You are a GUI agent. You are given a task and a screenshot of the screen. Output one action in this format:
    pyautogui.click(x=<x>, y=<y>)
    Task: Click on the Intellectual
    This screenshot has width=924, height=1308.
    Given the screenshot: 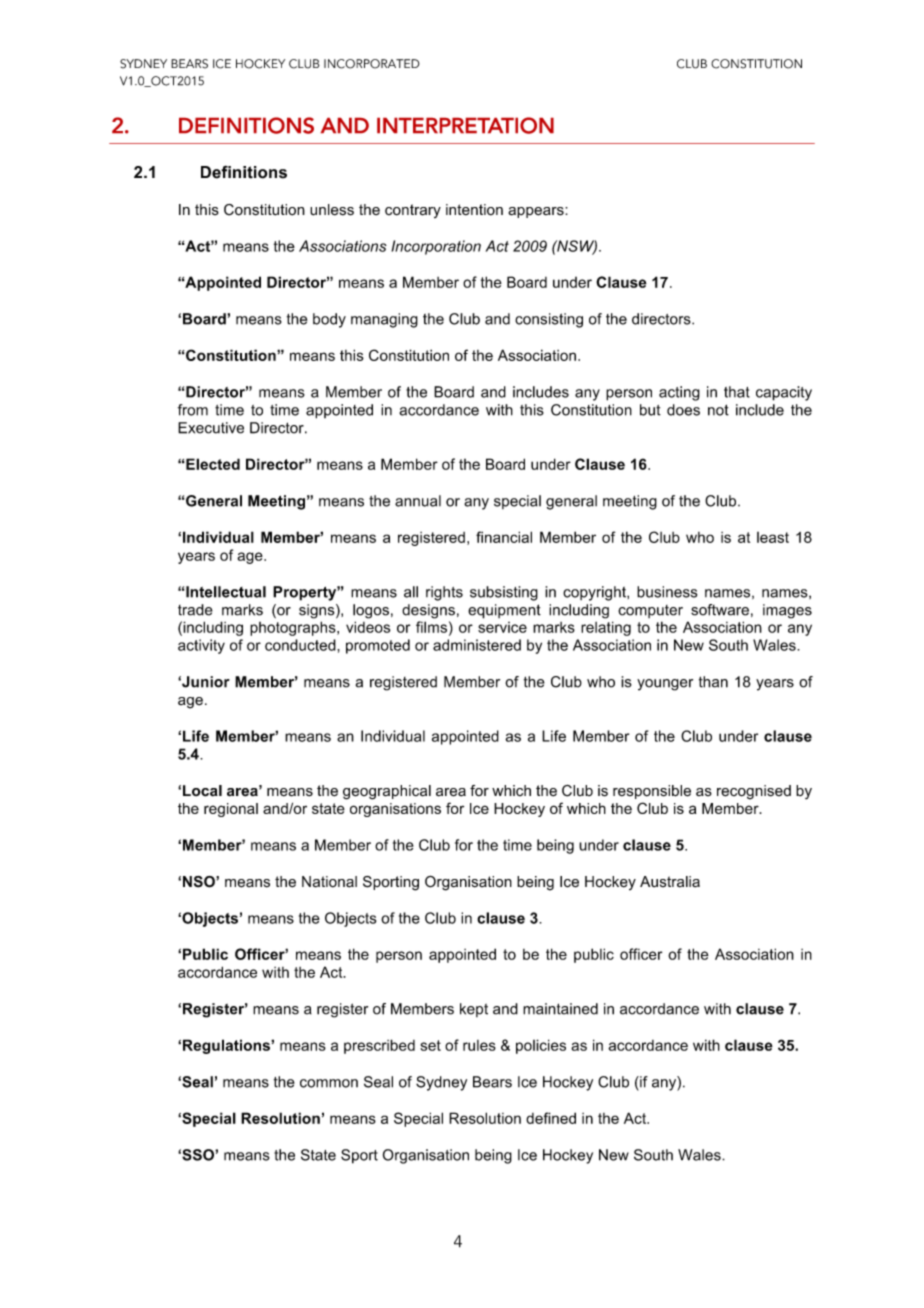 What is the action you would take?
    pyautogui.click(x=225, y=592)
